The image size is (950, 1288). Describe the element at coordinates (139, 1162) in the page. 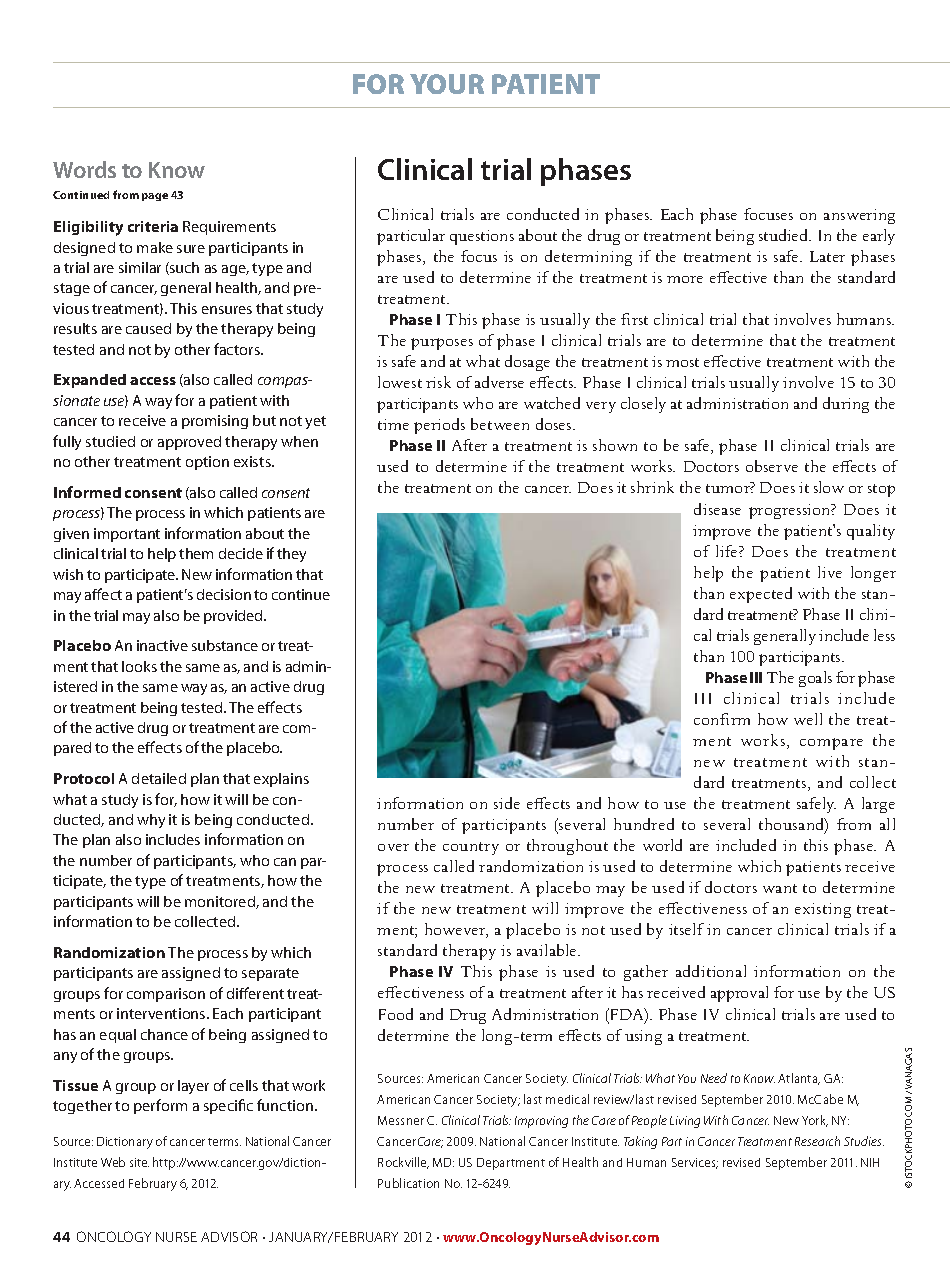

I see `site` at that location.
